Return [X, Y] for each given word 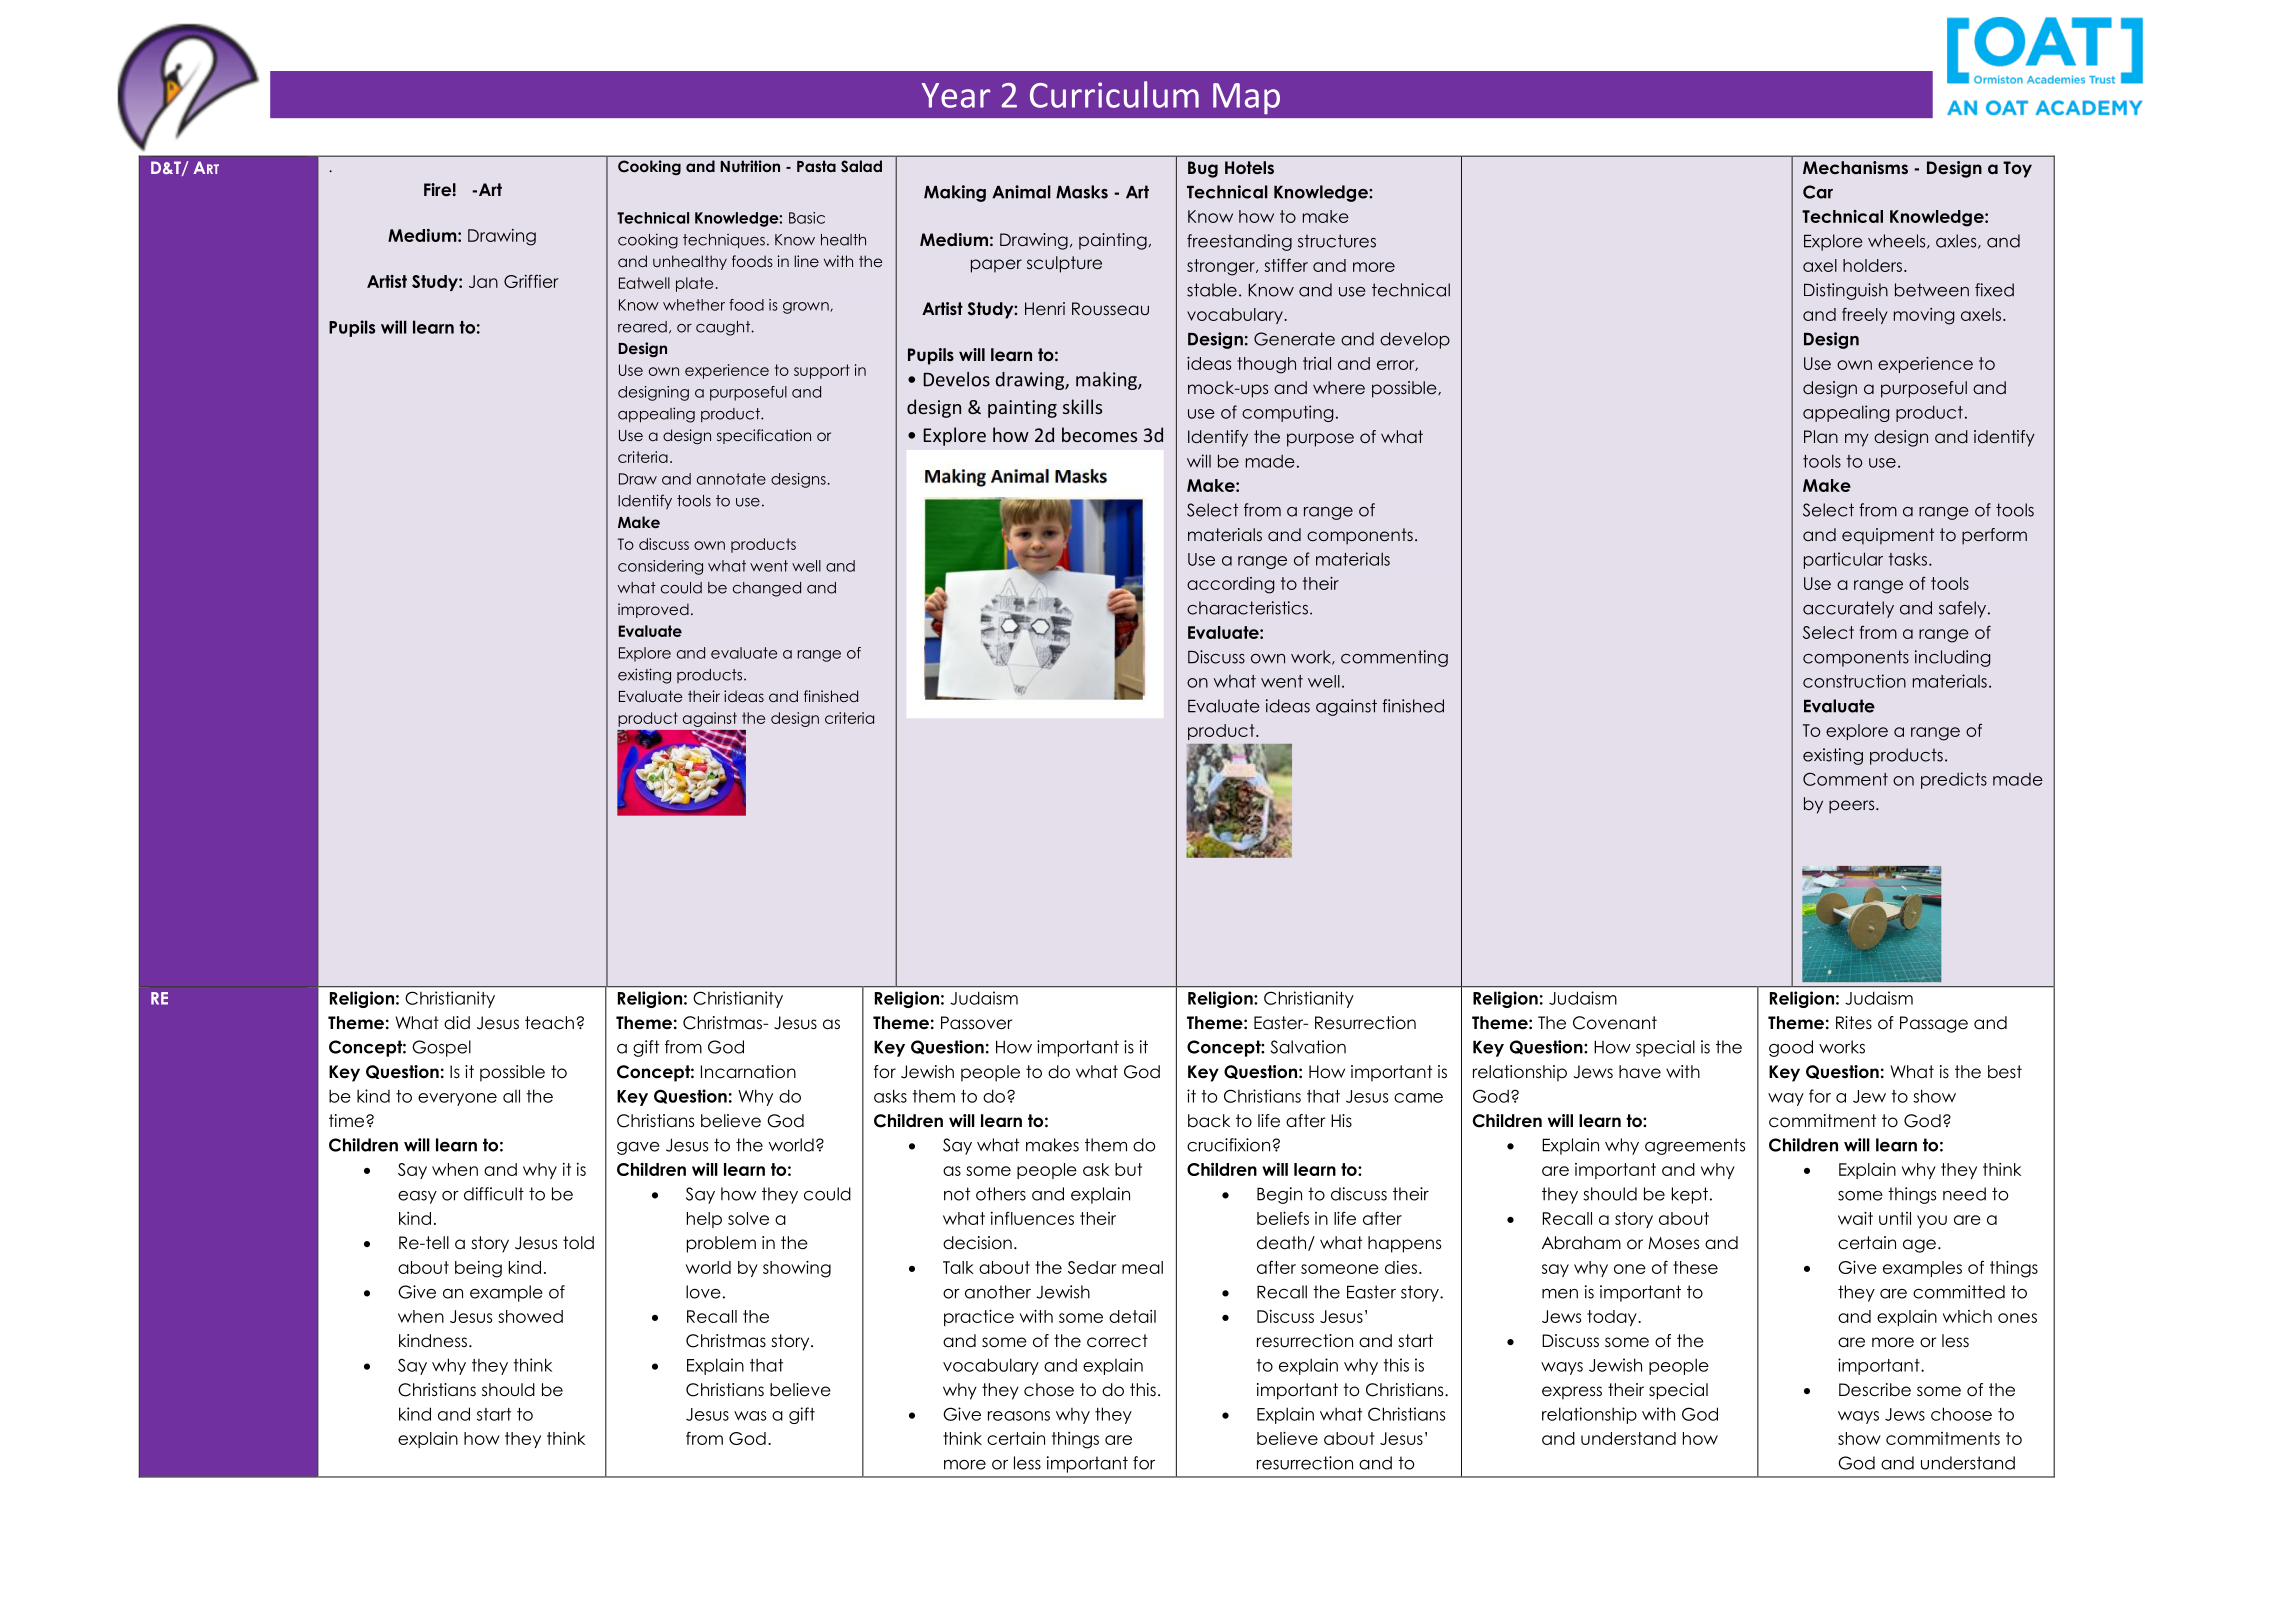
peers [1853, 807]
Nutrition [750, 166]
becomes [1099, 434]
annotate [731, 479]
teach [549, 1023]
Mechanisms [1855, 167]
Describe [1875, 1390]
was [750, 1416]
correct [1117, 1341]
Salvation [1308, 1047]
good [1791, 1048]
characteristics [1247, 608]
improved [653, 610]
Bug [1203, 169]
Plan [1821, 436]
